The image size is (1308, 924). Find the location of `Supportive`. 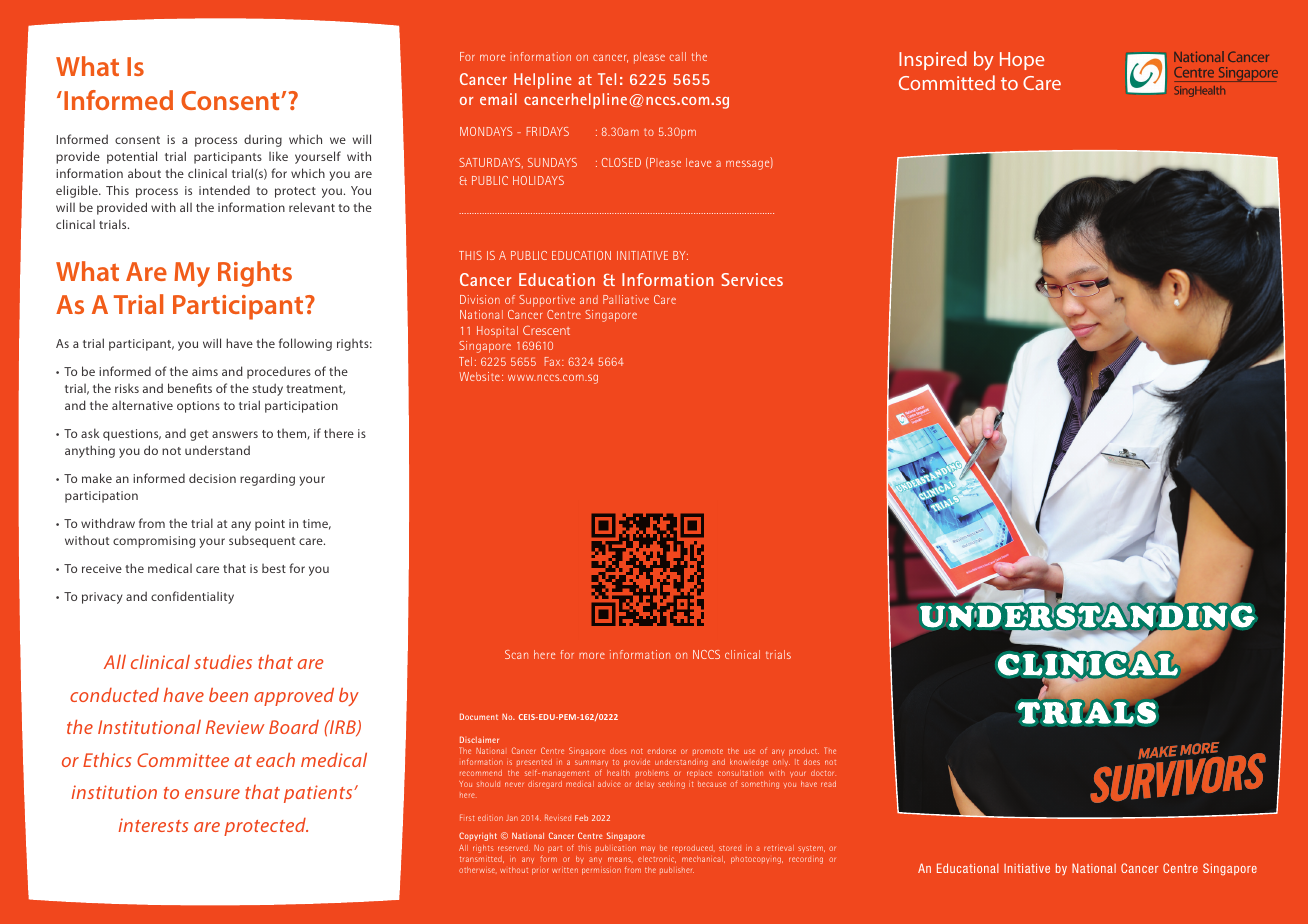

Supportive is located at coordinates (547, 301).
